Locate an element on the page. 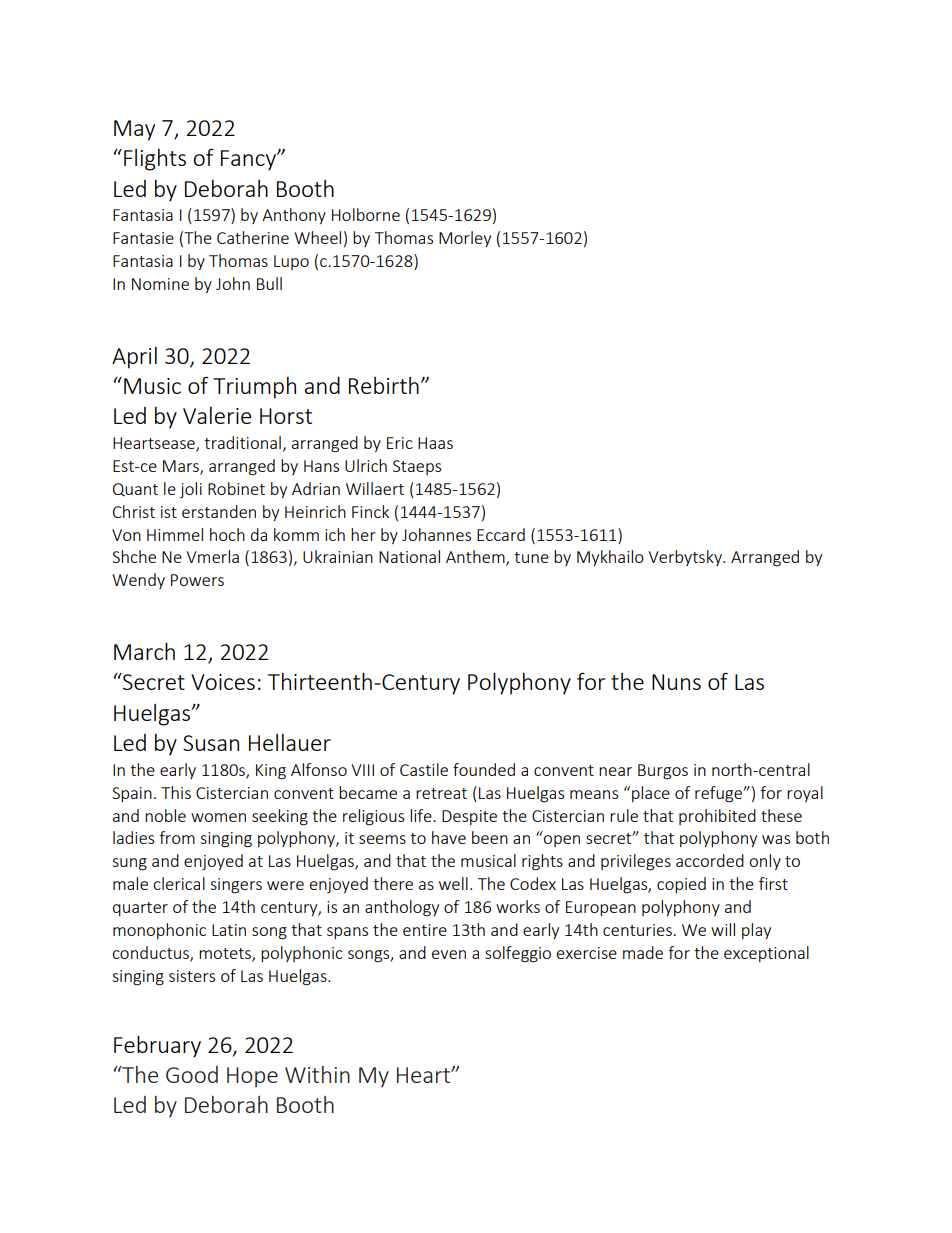 The height and width of the document is (1233, 952). tune is located at coordinates (531, 557).
